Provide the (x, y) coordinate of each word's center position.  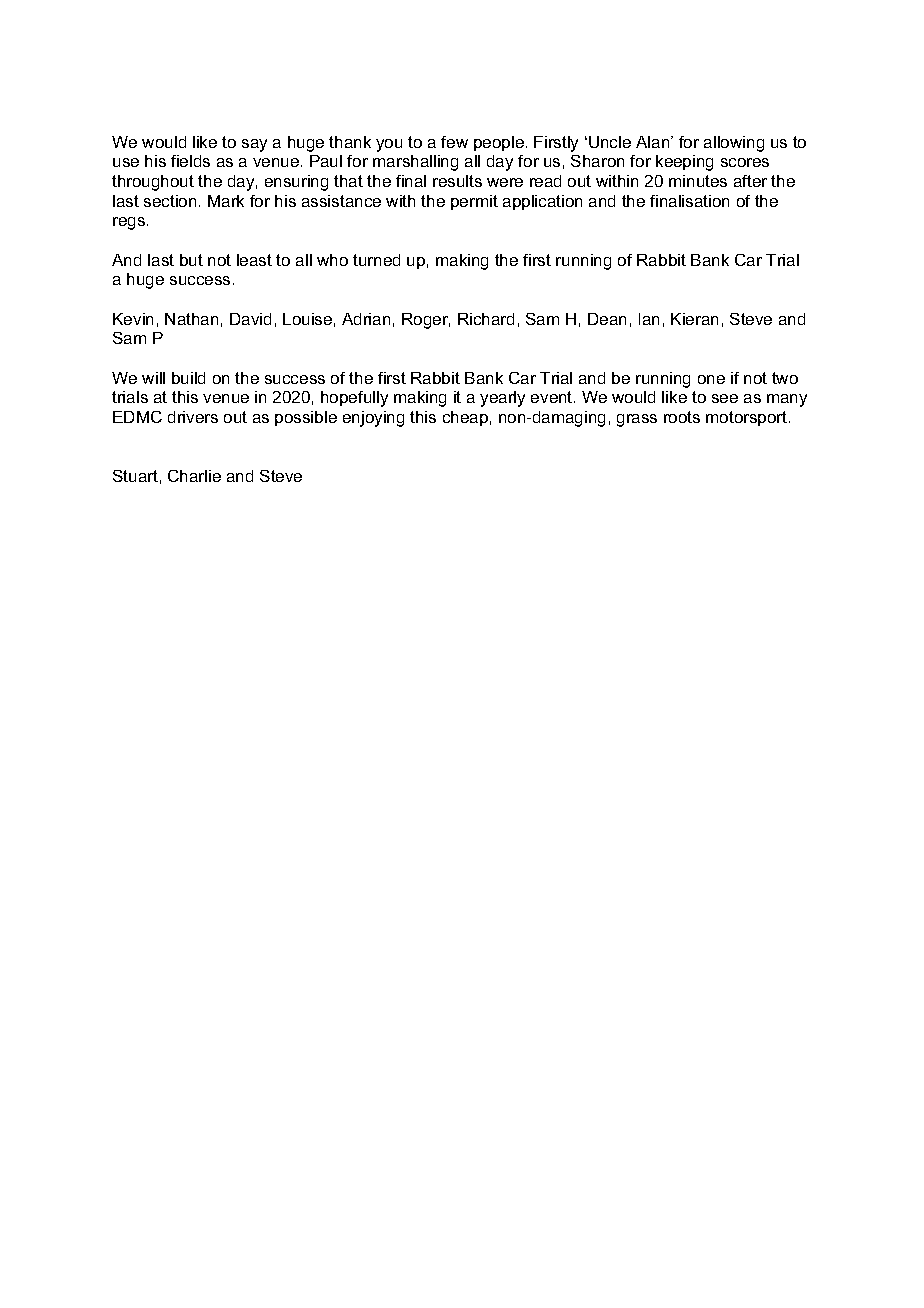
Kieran (694, 319)
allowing (734, 144)
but (191, 260)
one (711, 379)
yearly (502, 399)
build (188, 378)
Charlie (194, 476)
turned (376, 260)
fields (190, 161)
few (454, 142)
